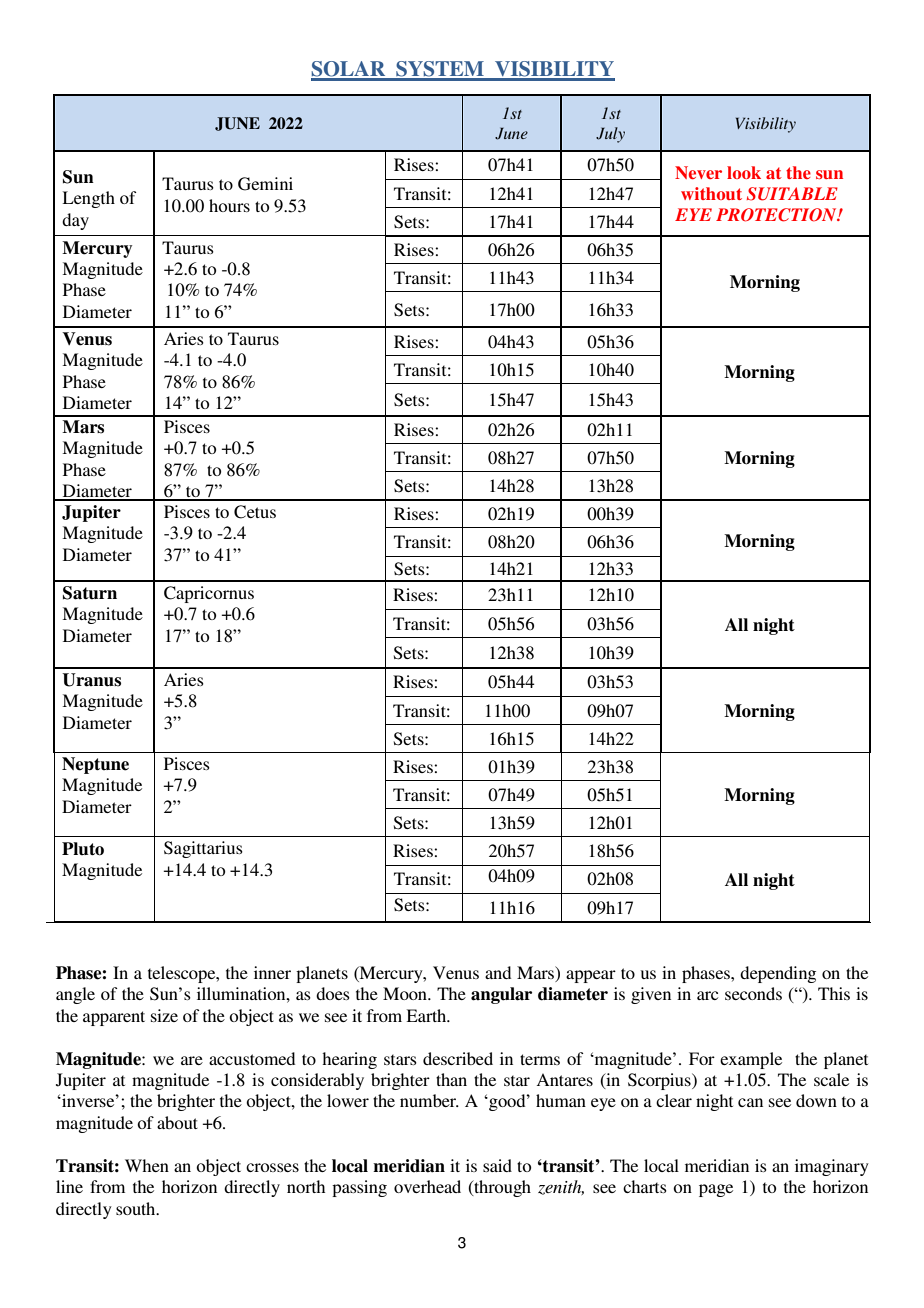  What do you see at coordinates (778, 974) in the screenshot?
I see `depending` at bounding box center [778, 974].
